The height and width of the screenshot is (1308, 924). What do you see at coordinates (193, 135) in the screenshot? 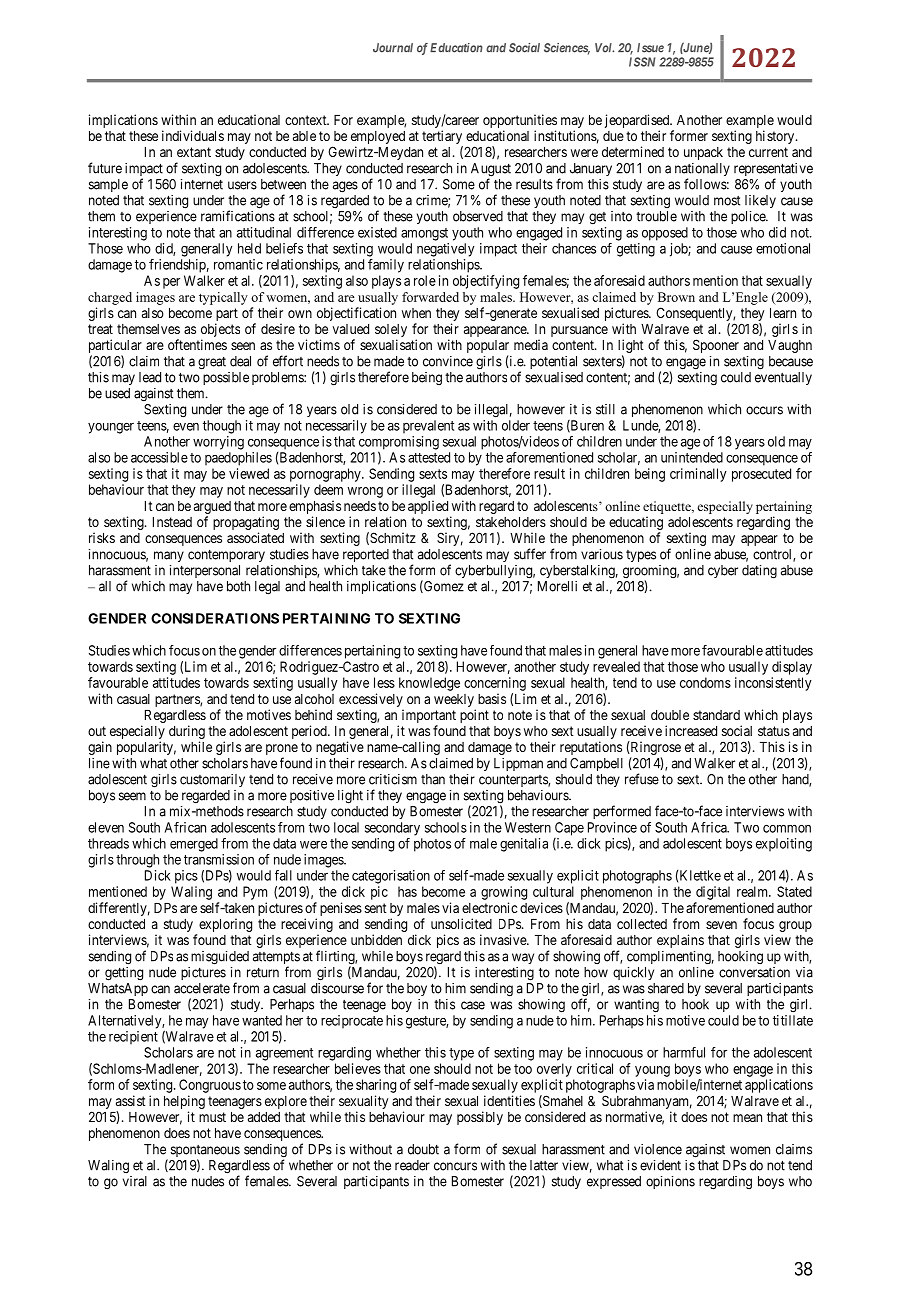
I see `individuals` at bounding box center [193, 135].
